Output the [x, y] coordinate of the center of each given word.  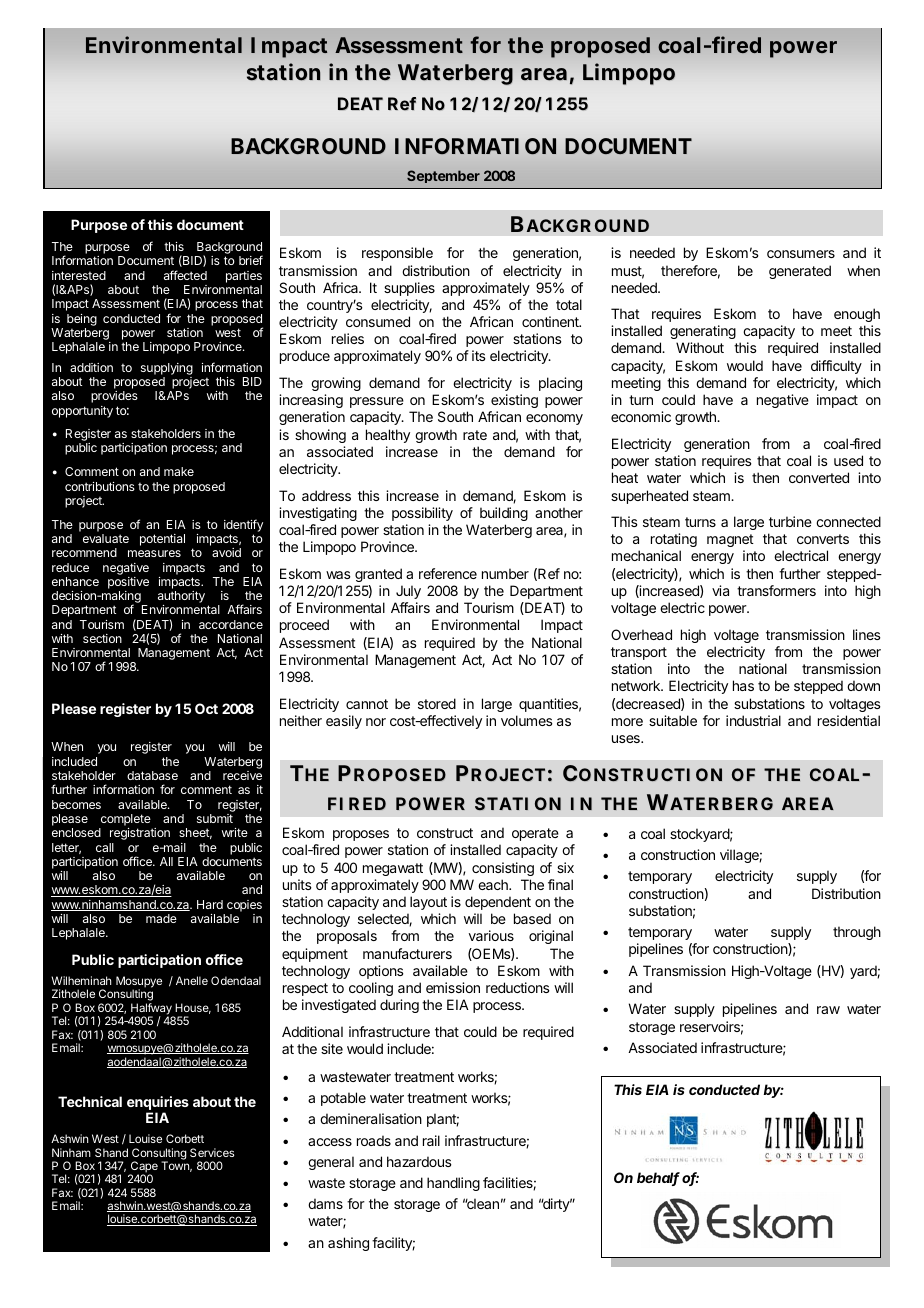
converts [823, 539]
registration [140, 834]
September [443, 176]
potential [162, 540]
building [504, 514]
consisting [503, 869]
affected [185, 275]
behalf [658, 1179]
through [857, 933]
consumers [801, 254]
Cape [143, 1168]
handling [453, 1184]
